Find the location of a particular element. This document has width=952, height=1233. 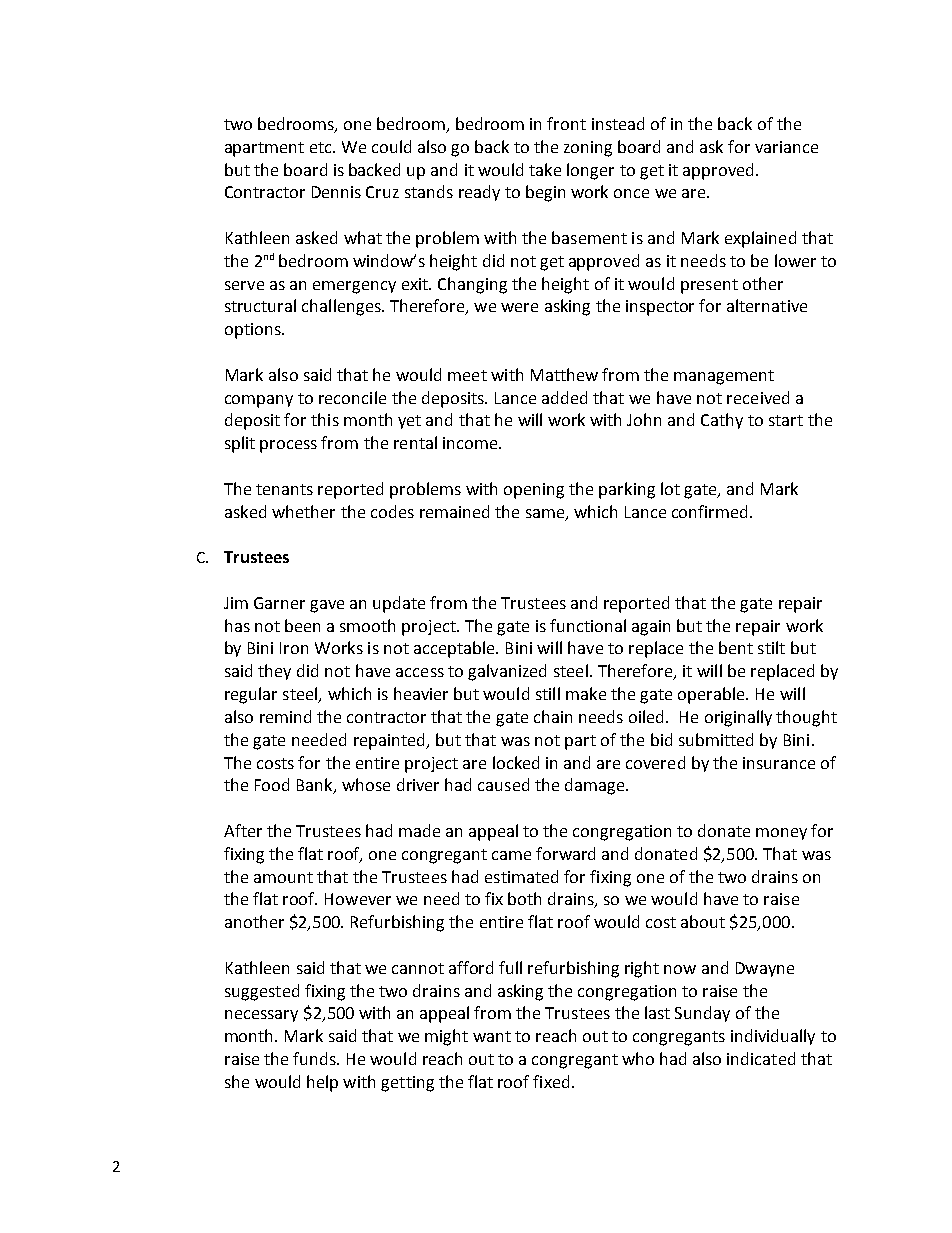

Matthew is located at coordinates (564, 374).
